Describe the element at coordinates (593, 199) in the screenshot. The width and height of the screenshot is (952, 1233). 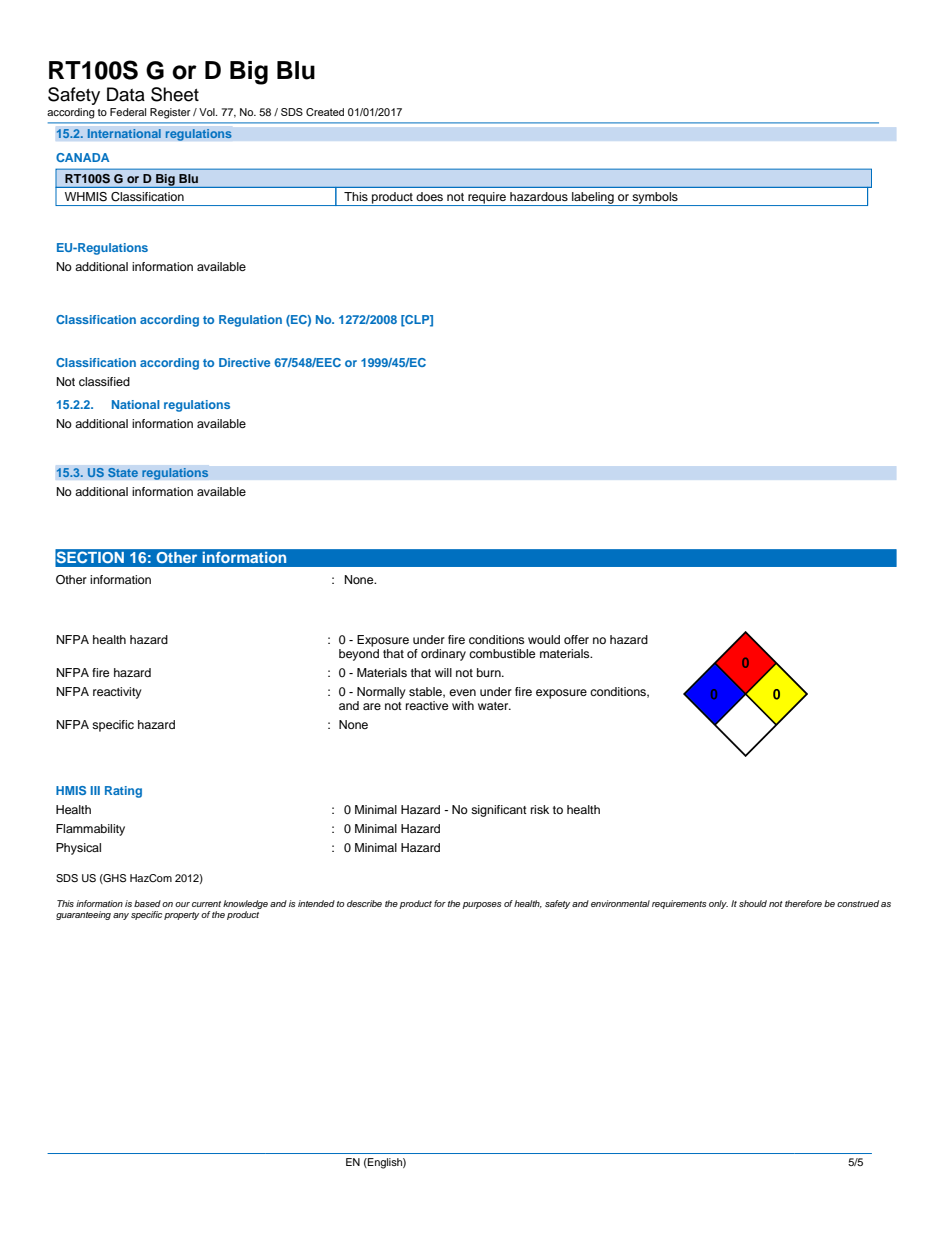
I see `labeling` at that location.
